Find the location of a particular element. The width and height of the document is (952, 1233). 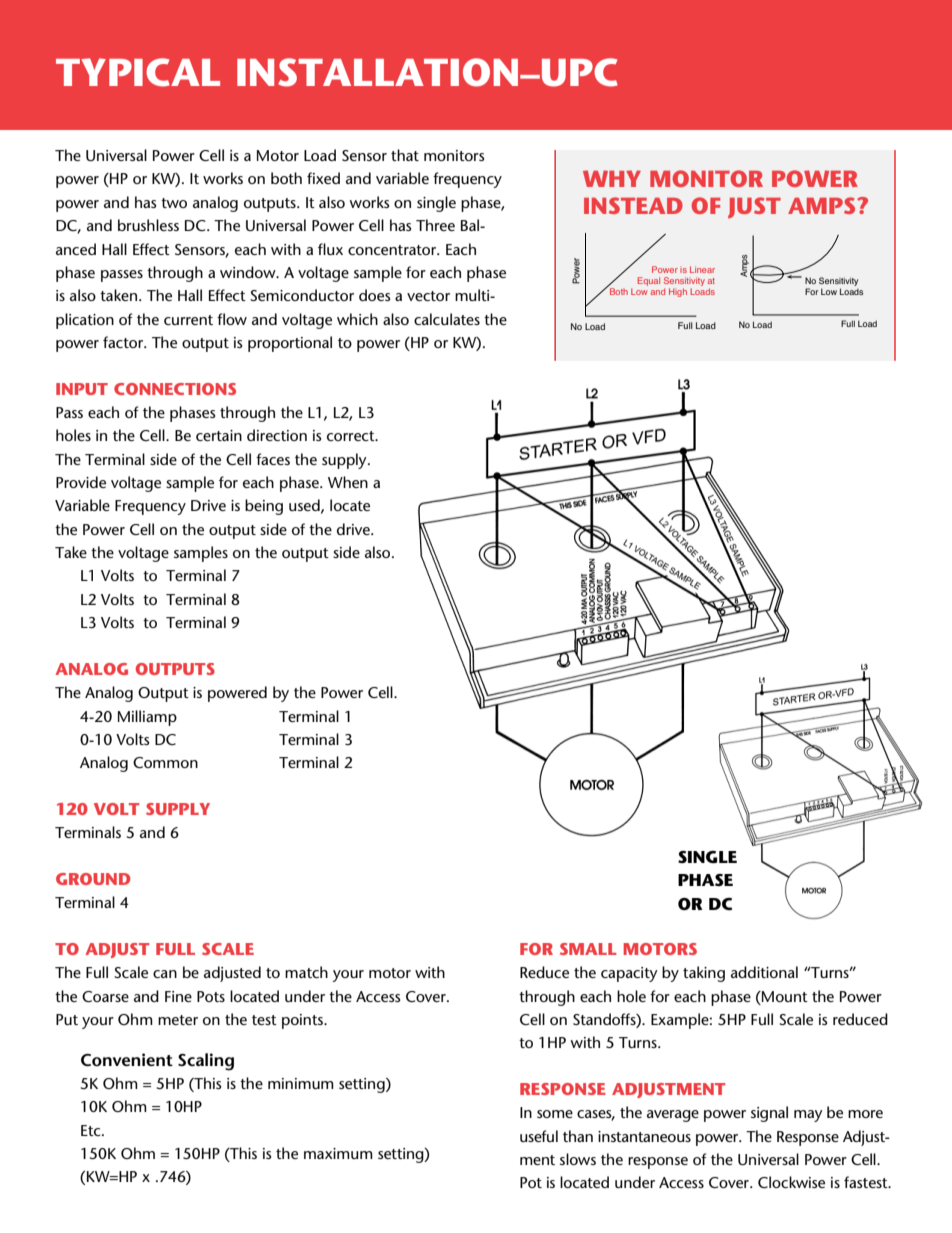

correct is located at coordinates (352, 436).
